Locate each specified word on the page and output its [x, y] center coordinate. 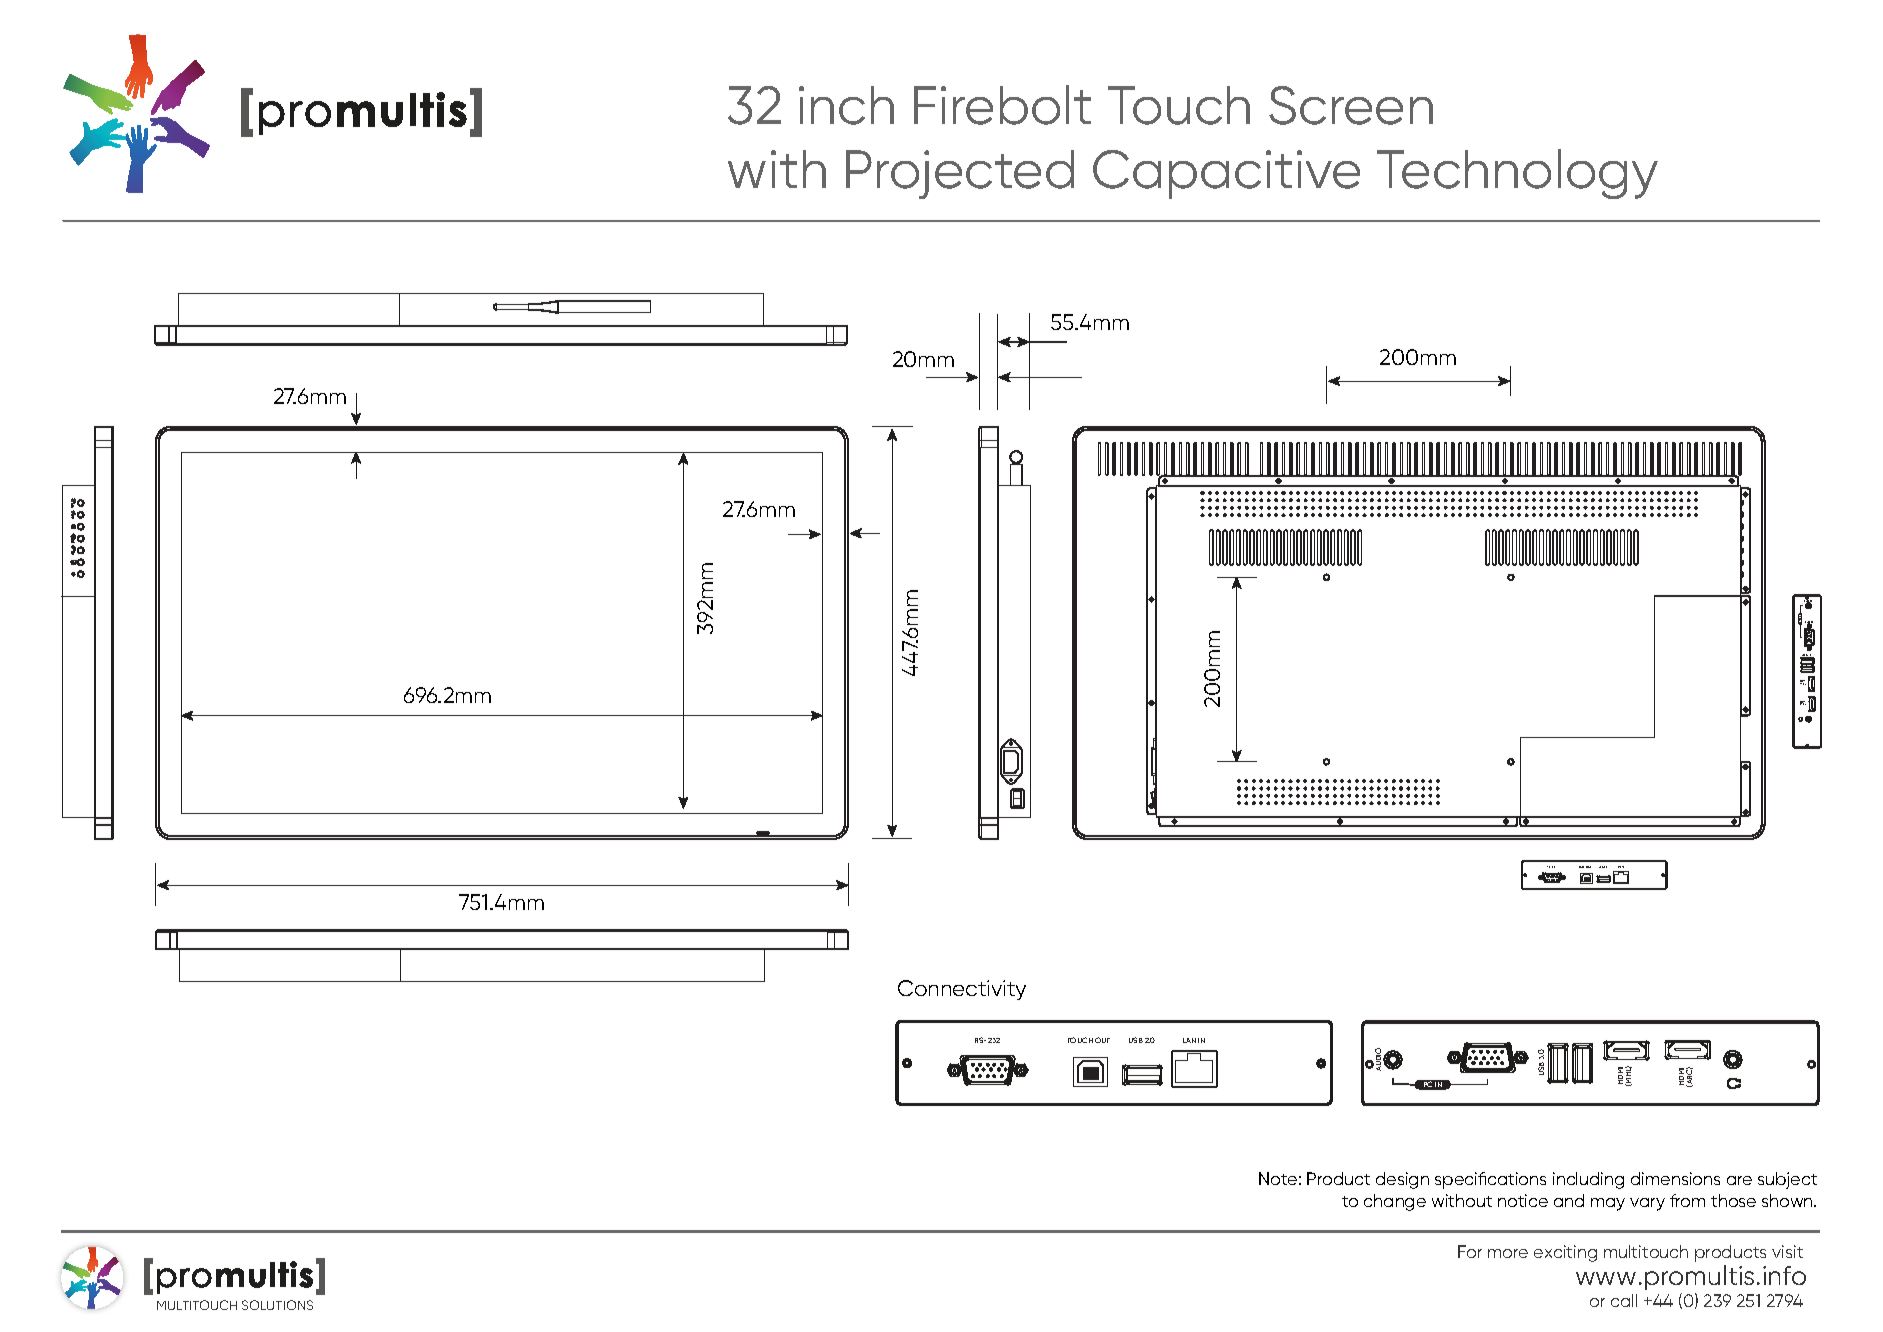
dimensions [1675, 1178]
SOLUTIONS [277, 1305]
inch [846, 105]
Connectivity [962, 990]
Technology [1517, 174]
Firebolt [1002, 105]
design [1402, 1180]
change [1395, 1202]
